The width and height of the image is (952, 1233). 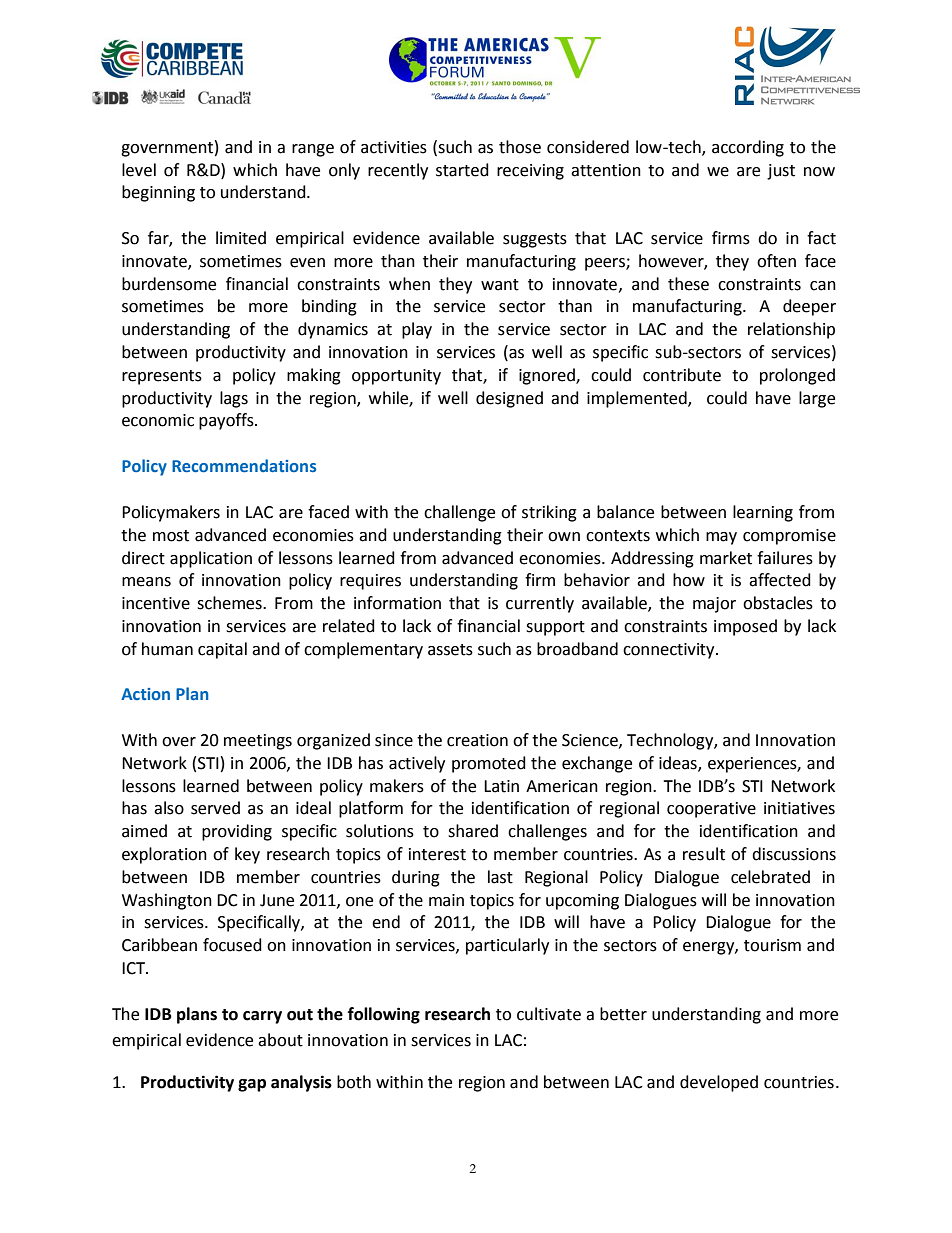 What do you see at coordinates (450, 650) in the image?
I see `assets` at bounding box center [450, 650].
